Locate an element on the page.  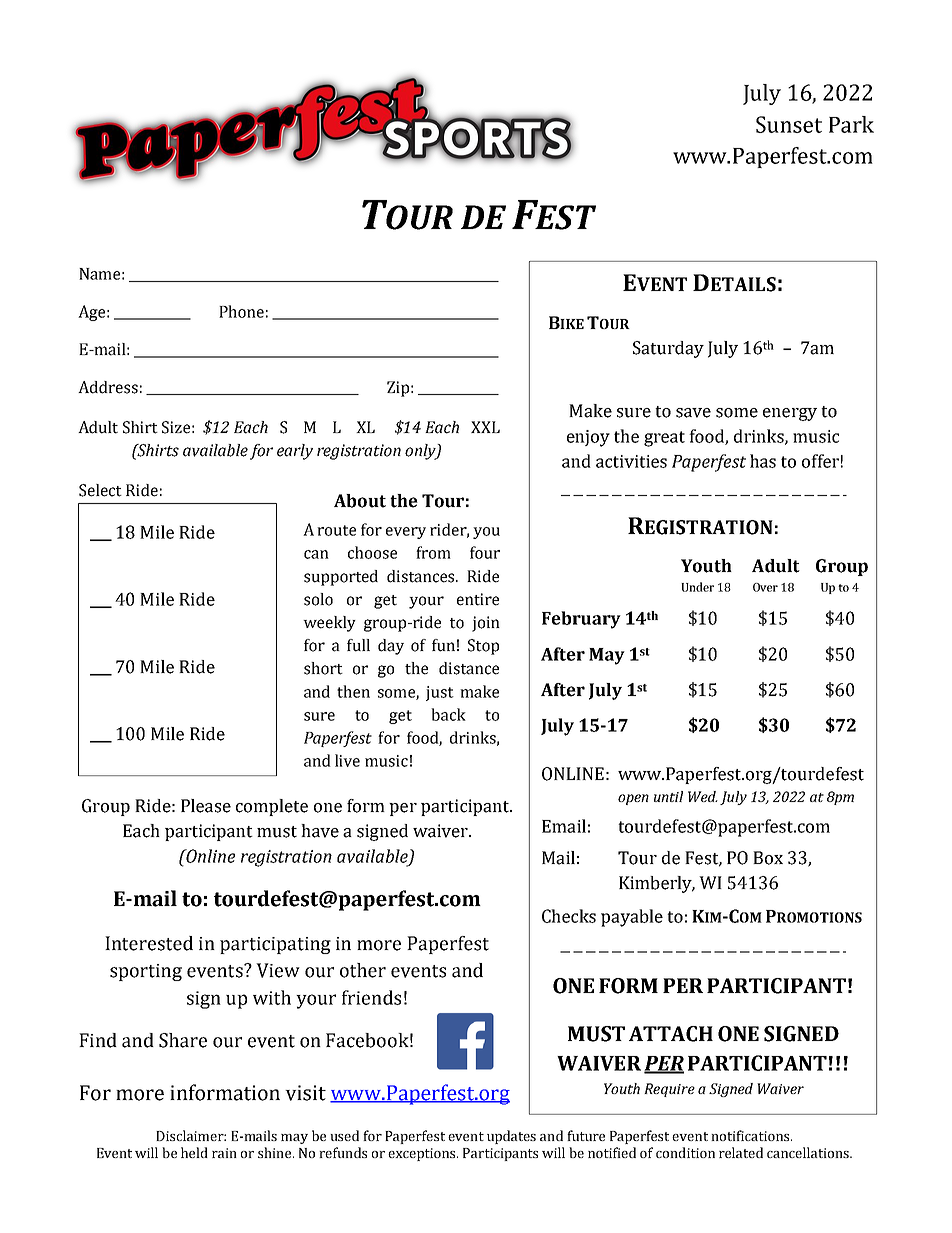
Park is located at coordinates (851, 124).
